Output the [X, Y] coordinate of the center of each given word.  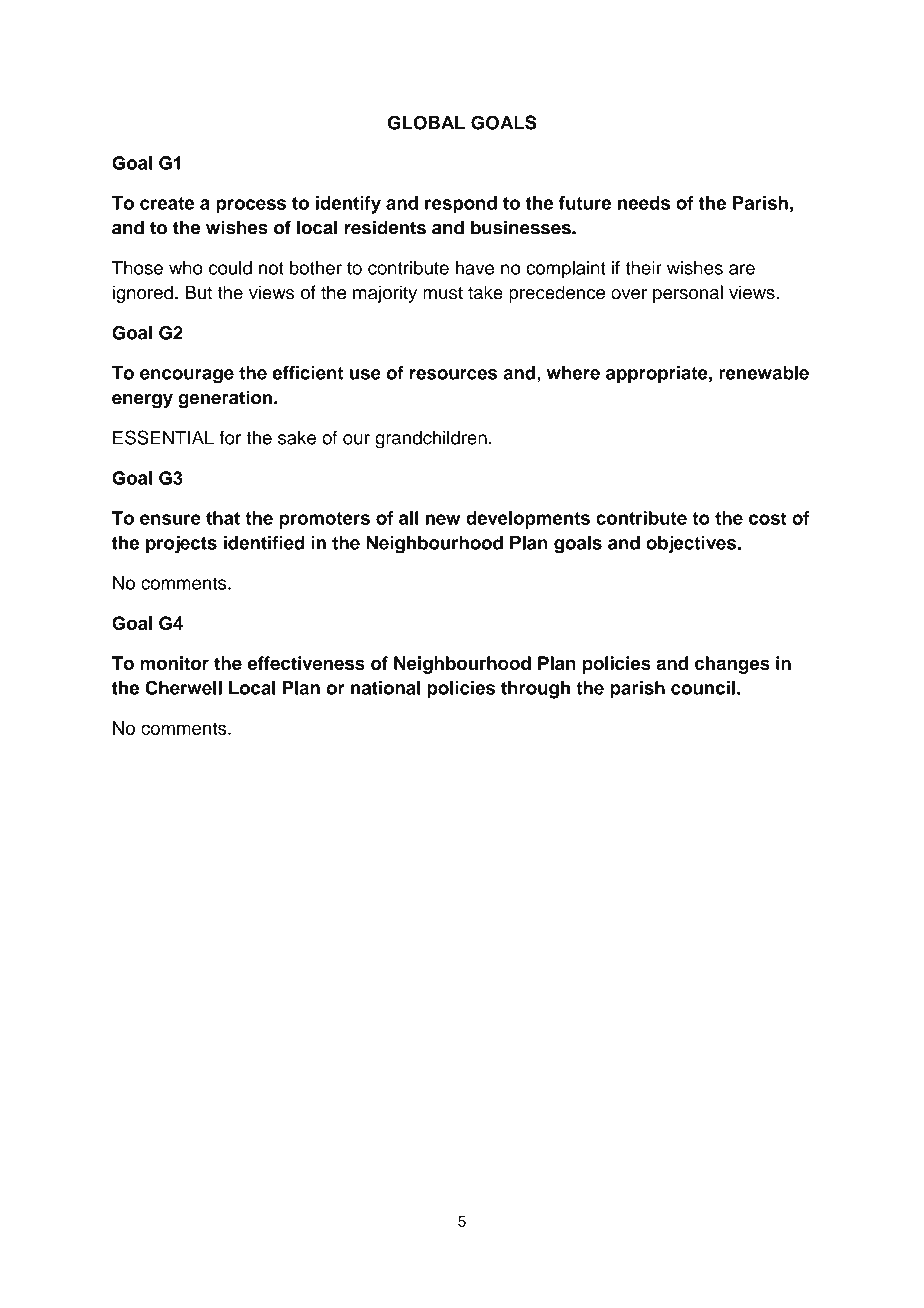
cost [768, 518]
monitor [175, 663]
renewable [764, 373]
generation [226, 399]
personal [688, 294]
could [230, 268]
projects [181, 545]
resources [453, 374]
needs [644, 203]
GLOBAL [426, 123]
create [167, 203]
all [409, 518]
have [475, 268]
